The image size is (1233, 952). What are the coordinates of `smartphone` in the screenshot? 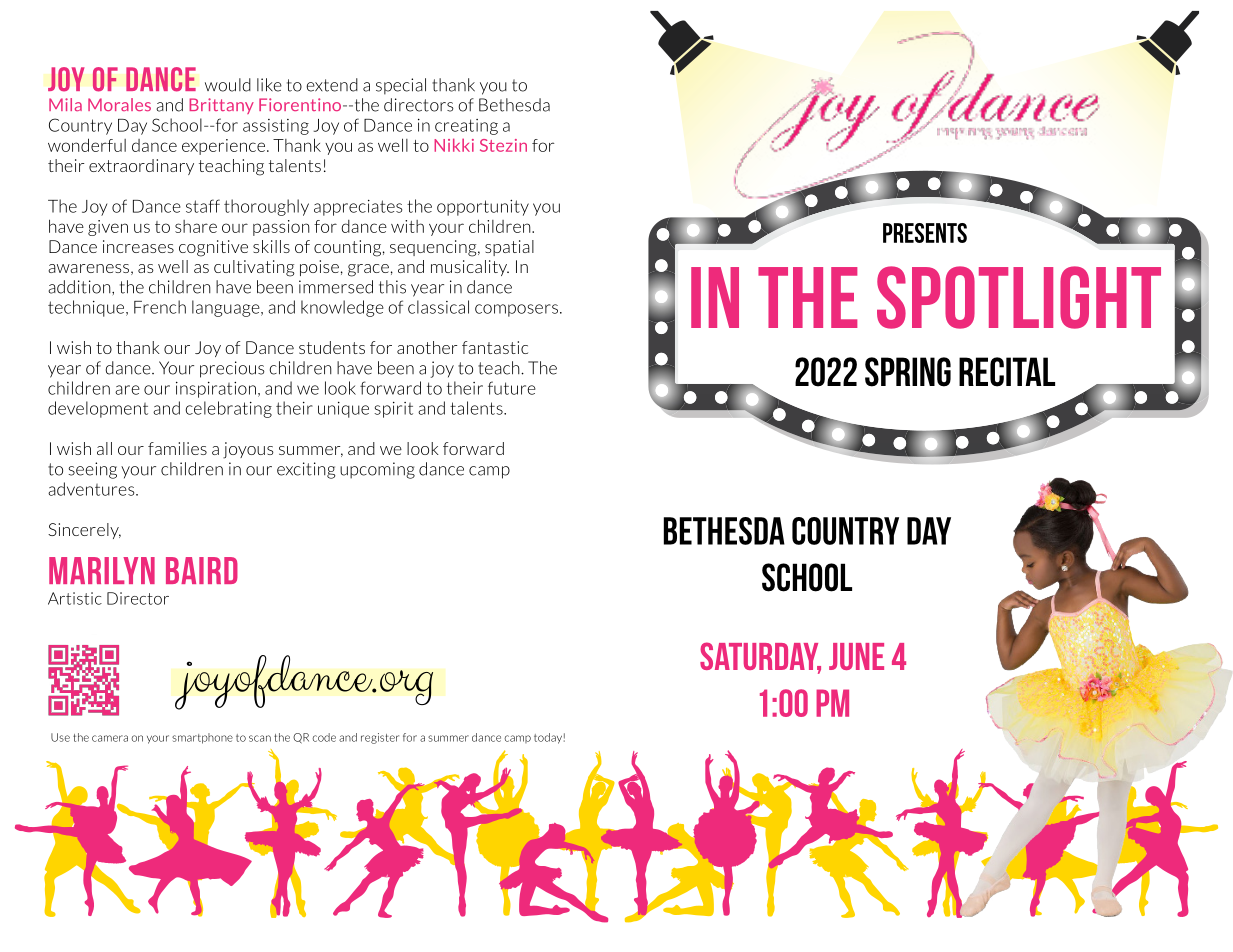 It's located at (202, 738).
